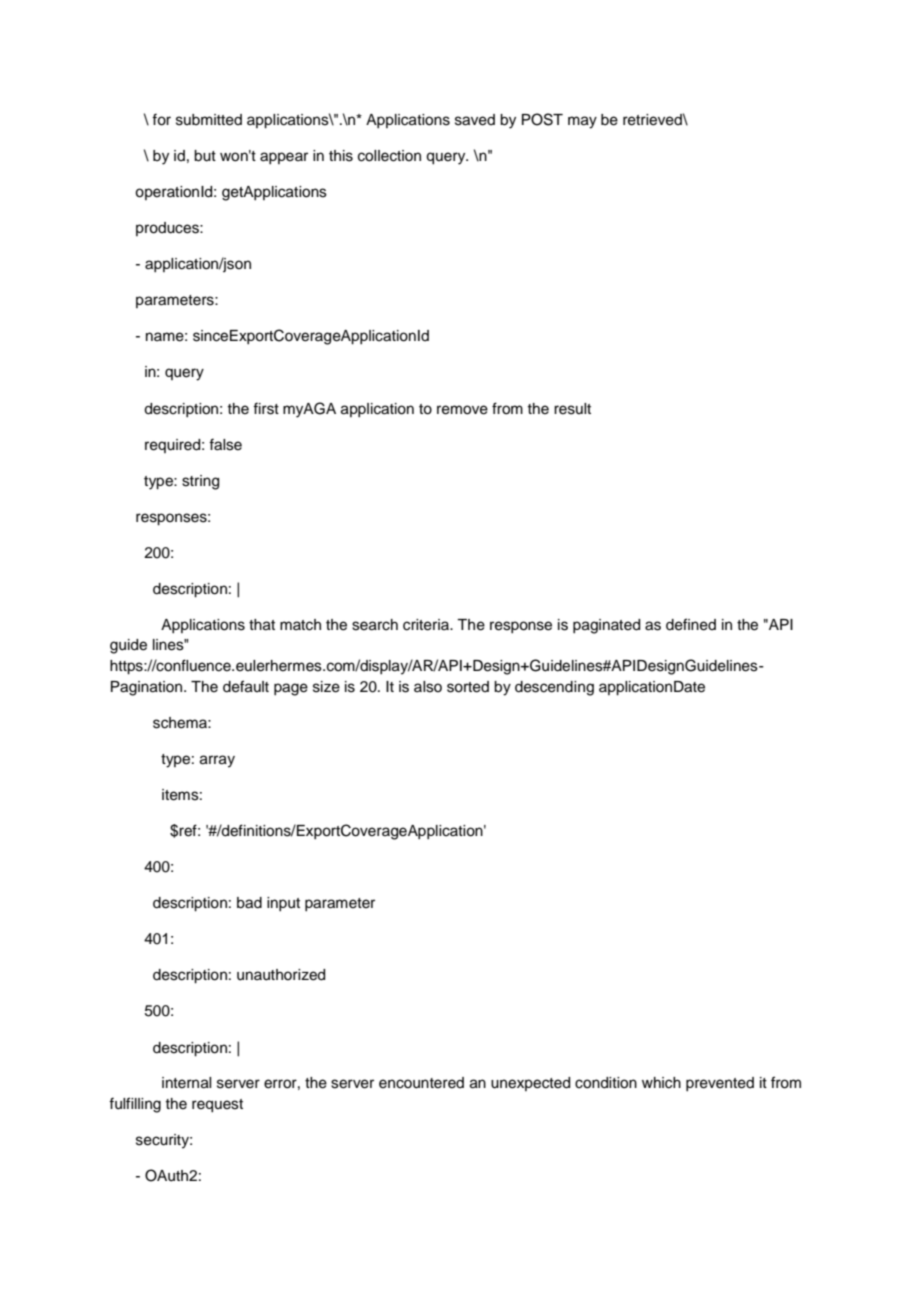 The height and width of the screenshot is (1308, 924). What do you see at coordinates (691, 624) in the screenshot?
I see `defined` at bounding box center [691, 624].
